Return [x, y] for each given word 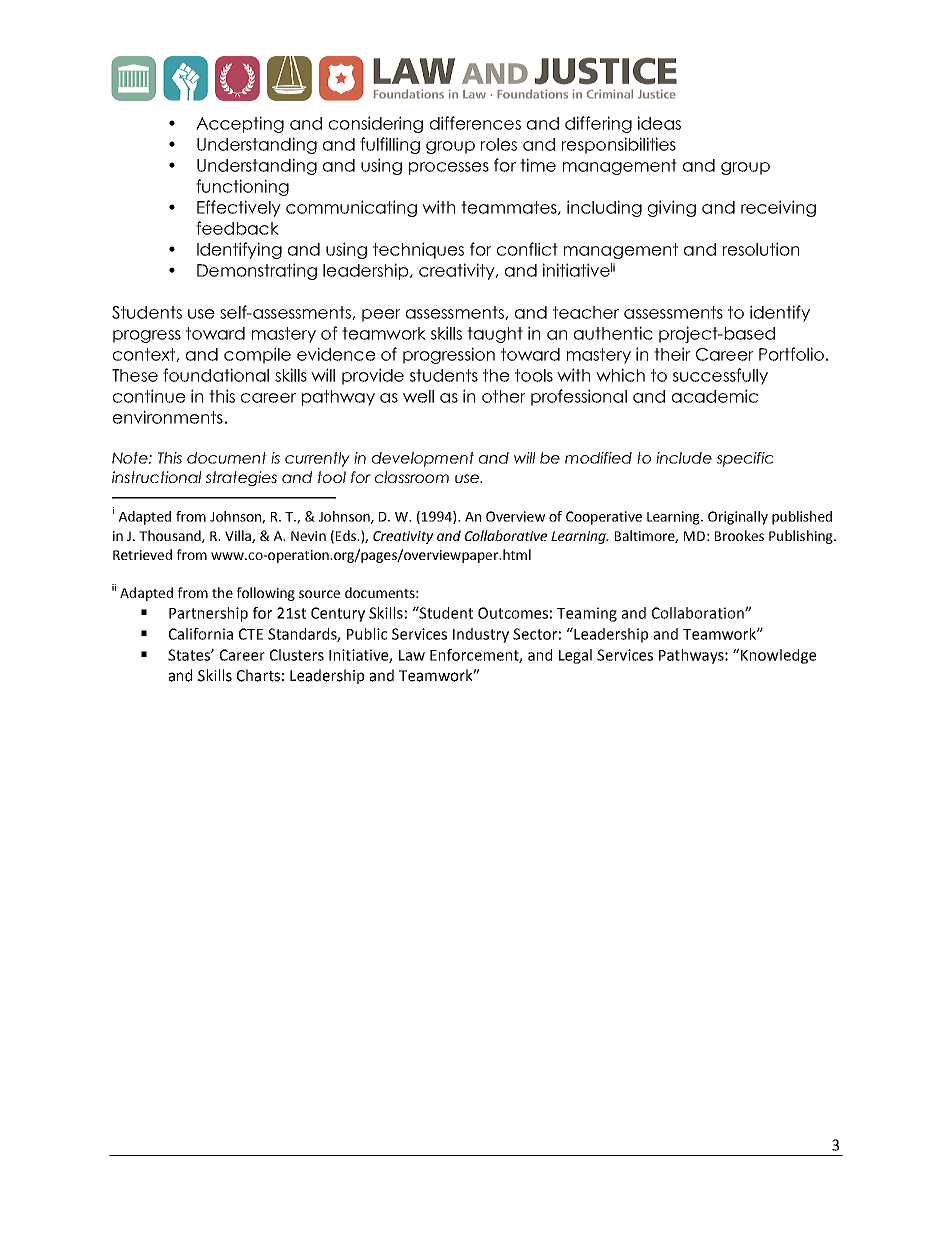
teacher [586, 312]
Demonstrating [257, 271]
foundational [216, 375]
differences [475, 123]
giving [672, 208]
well [418, 396]
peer [381, 315]
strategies [241, 478]
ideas [659, 123]
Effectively [239, 208]
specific [745, 459]
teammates [510, 208]
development [423, 459]
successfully [720, 376]
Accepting [240, 124]
